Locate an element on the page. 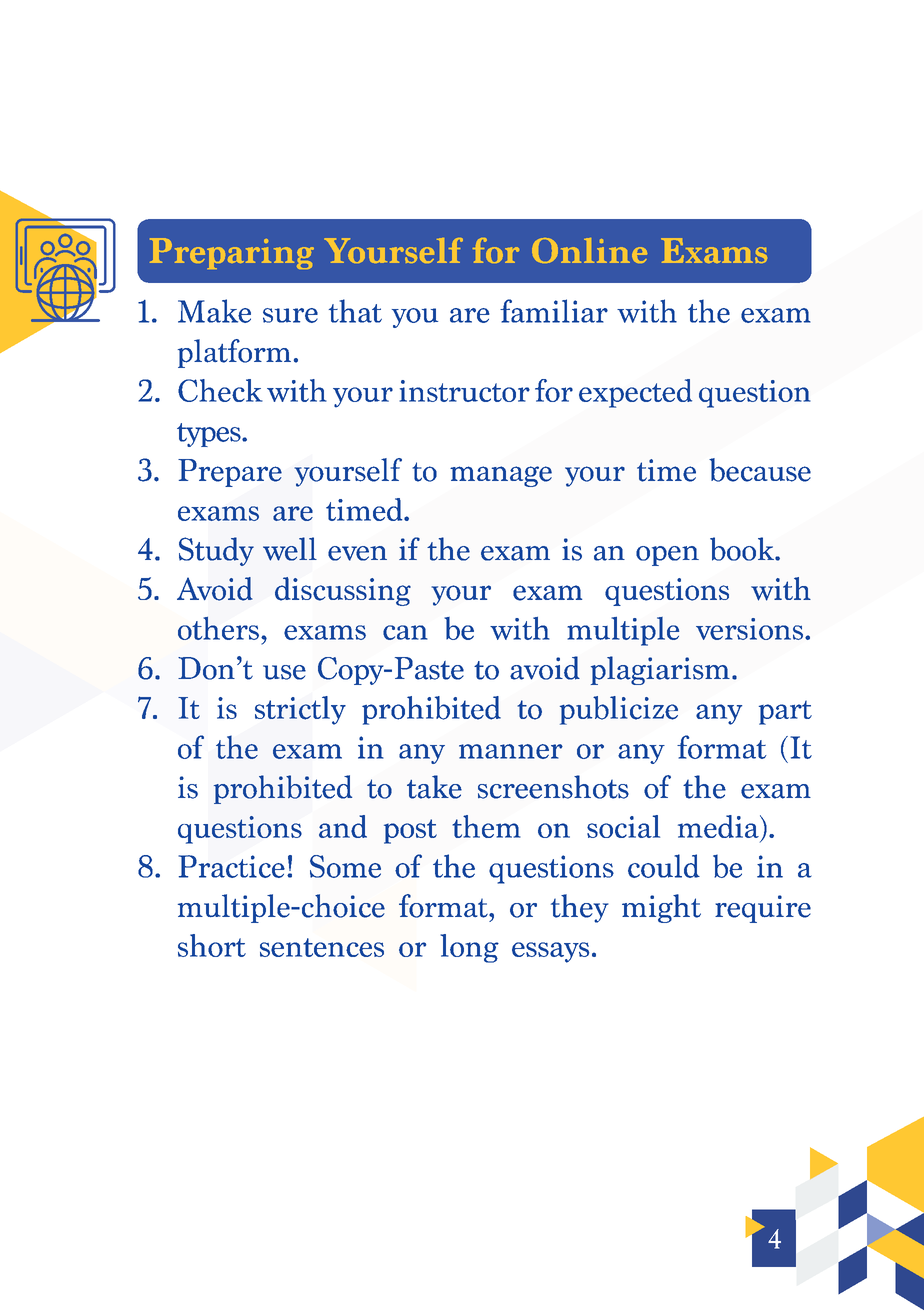  media is located at coordinates (719, 826).
